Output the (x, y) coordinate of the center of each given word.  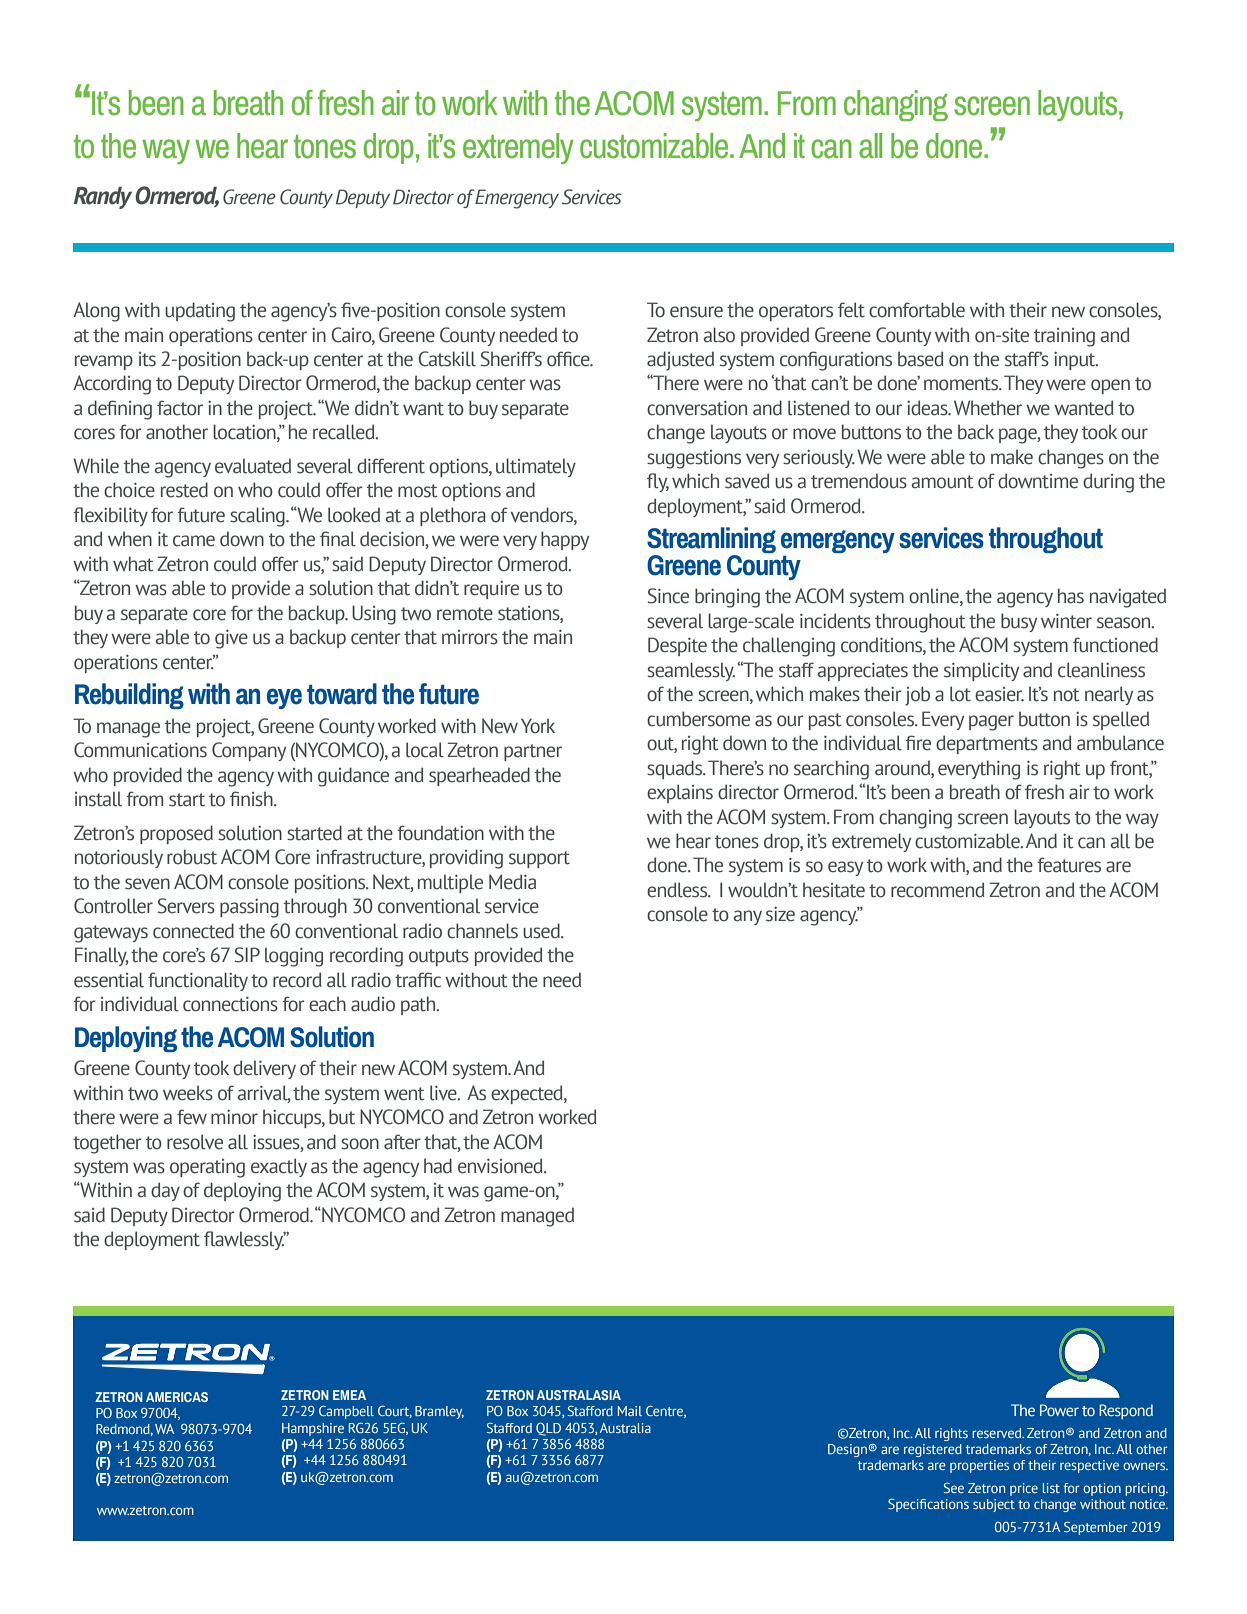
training (1064, 337)
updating (200, 312)
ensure (696, 312)
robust (192, 857)
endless (678, 890)
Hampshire (313, 1429)
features (1069, 865)
